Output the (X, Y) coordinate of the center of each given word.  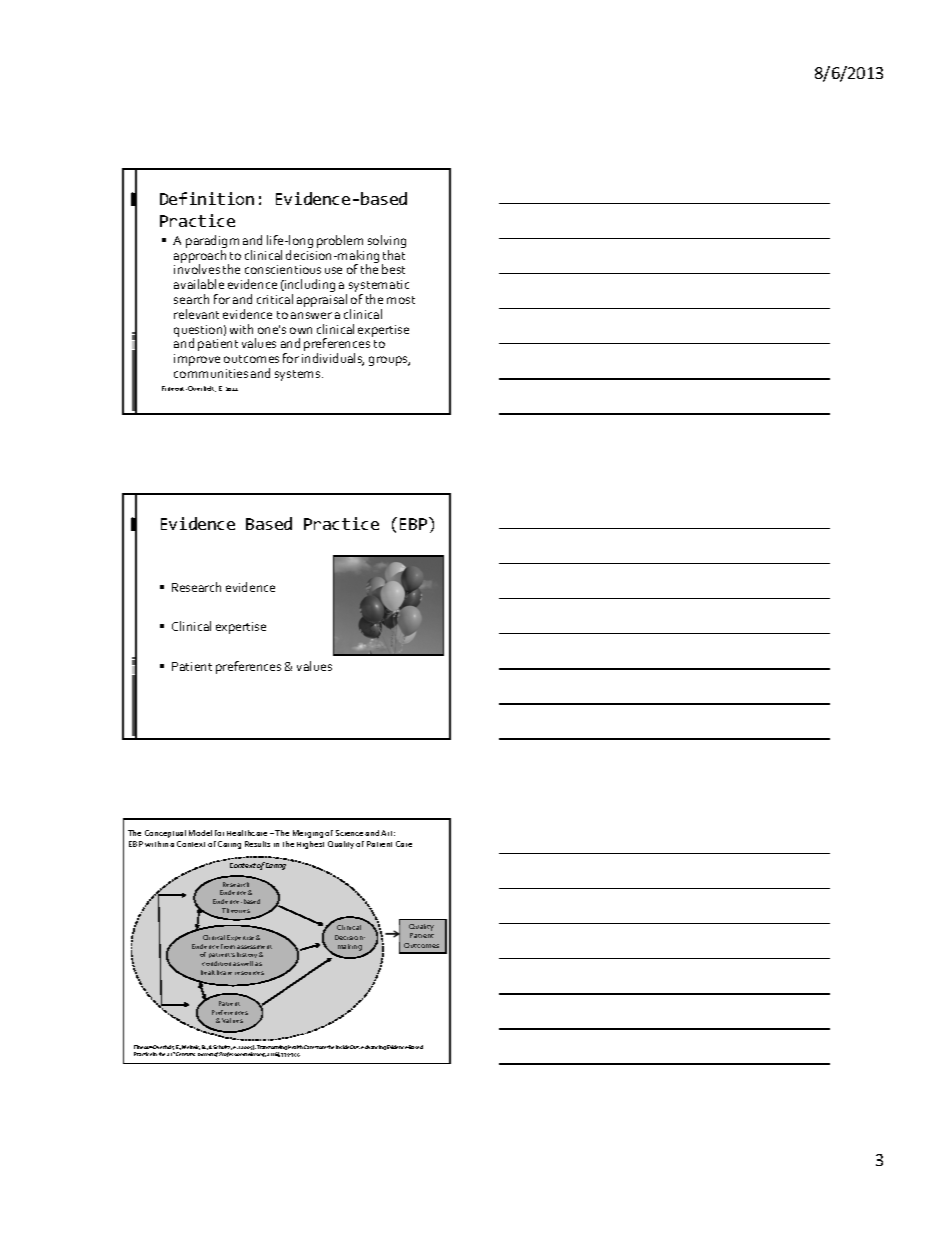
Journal (205, 1054)
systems (299, 375)
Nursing (257, 1054)
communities (211, 373)
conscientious (283, 269)
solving (387, 243)
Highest (310, 845)
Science (351, 833)
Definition (207, 198)
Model (200, 833)
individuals (333, 359)
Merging (308, 834)
